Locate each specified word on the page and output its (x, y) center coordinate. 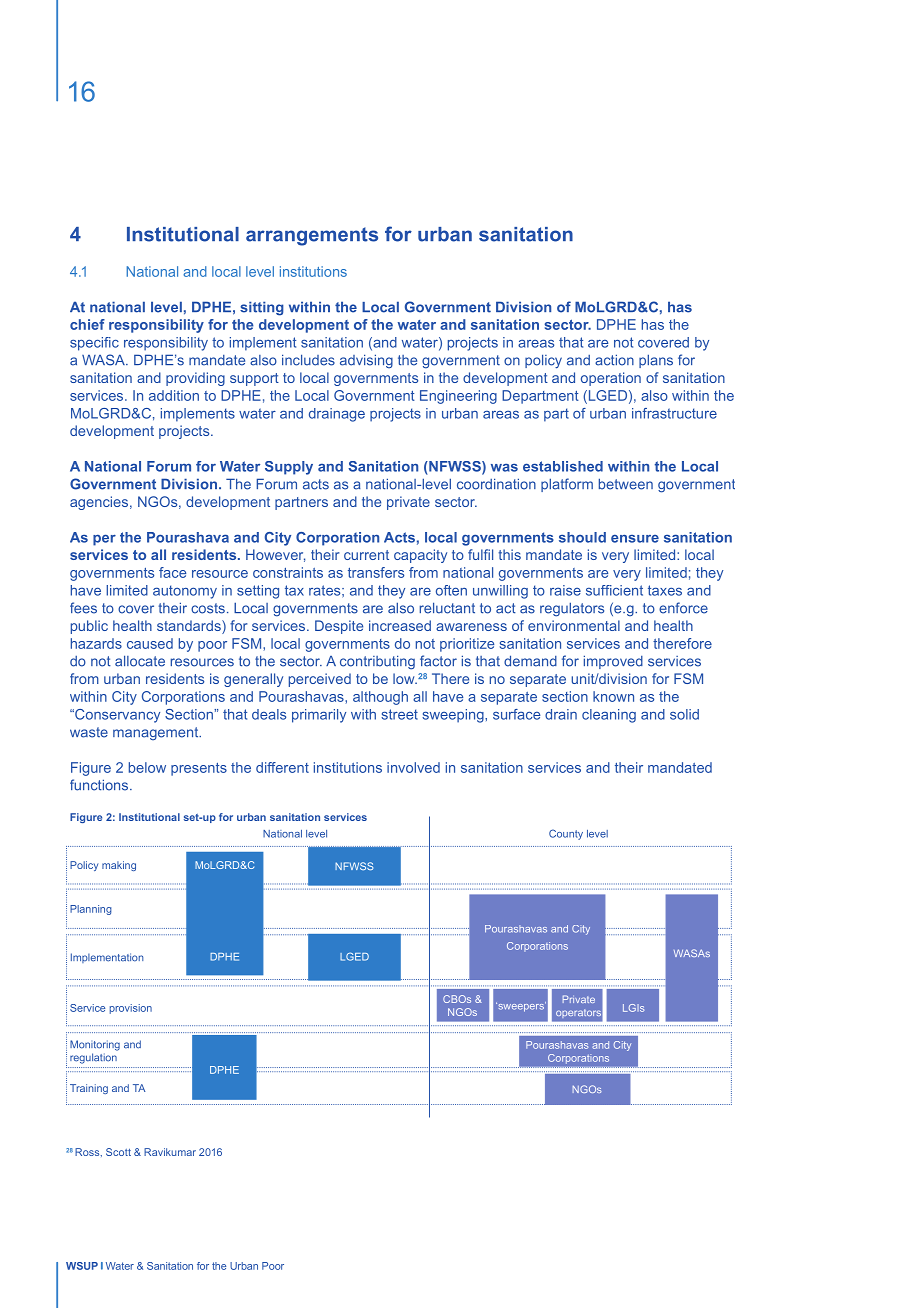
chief (87, 324)
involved (413, 767)
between (626, 484)
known (613, 696)
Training (89, 1089)
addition (174, 395)
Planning (91, 910)
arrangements (312, 236)
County (566, 834)
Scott (118, 1152)
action (614, 360)
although (380, 698)
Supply (289, 468)
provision (131, 1009)
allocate (140, 661)
